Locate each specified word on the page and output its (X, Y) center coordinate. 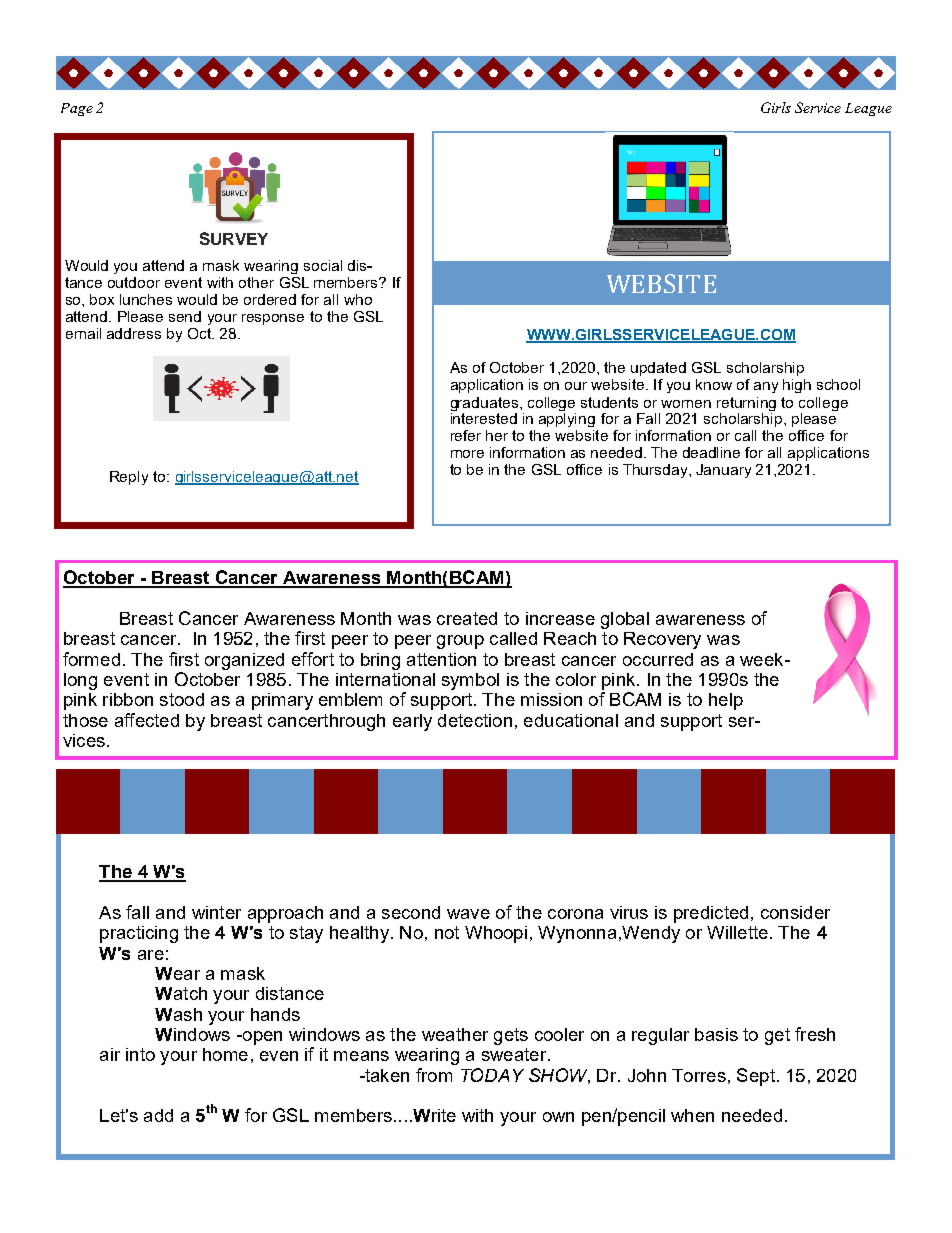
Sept (756, 1077)
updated (658, 369)
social (323, 265)
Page (77, 109)
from (434, 1075)
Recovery (662, 640)
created (467, 618)
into (140, 1054)
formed (91, 659)
